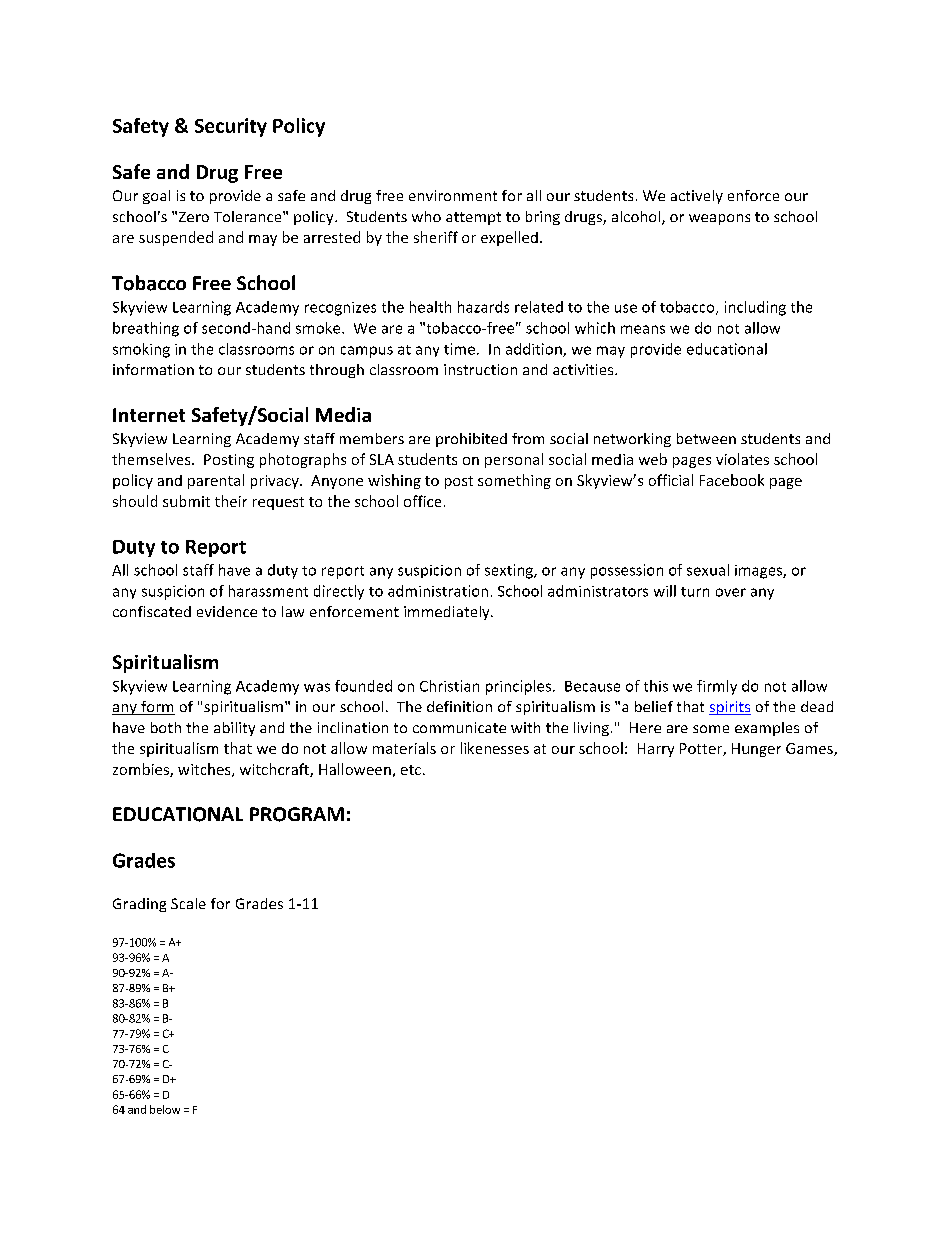 The height and width of the screenshot is (1233, 952). What do you see at coordinates (438, 591) in the screenshot?
I see `administration` at bounding box center [438, 591].
